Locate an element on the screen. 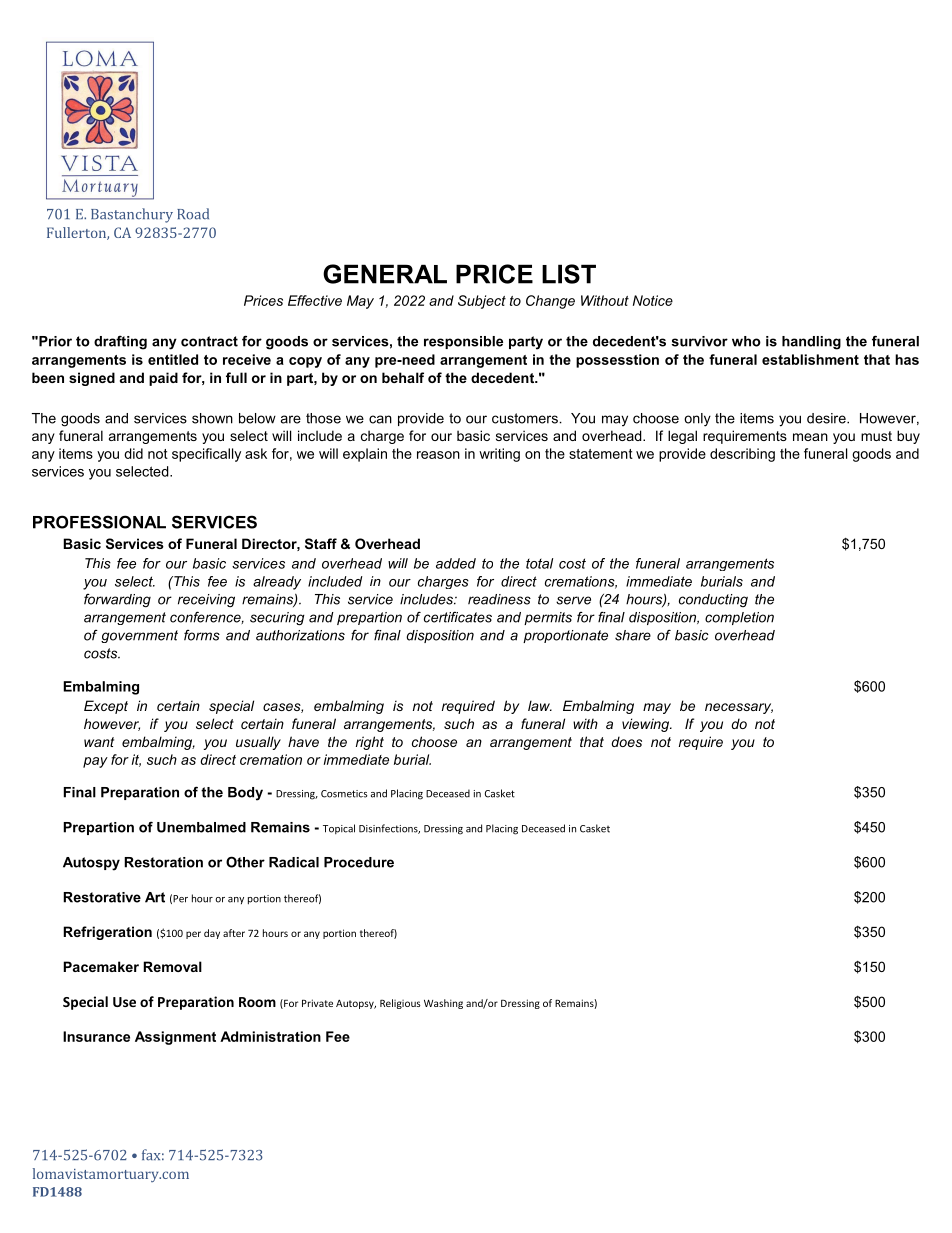  describing is located at coordinates (742, 455).
